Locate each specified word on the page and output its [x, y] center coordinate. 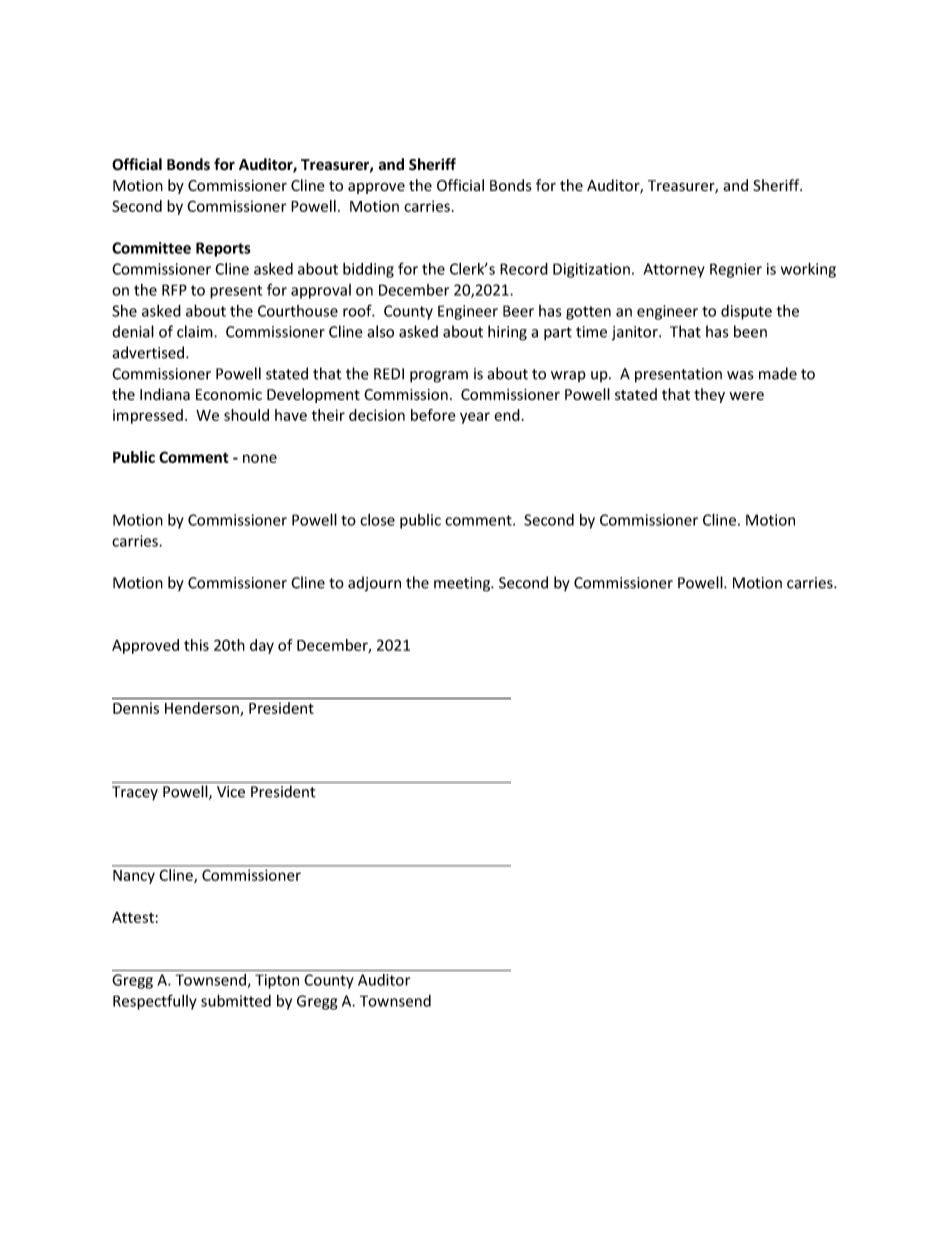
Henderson [203, 709]
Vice [231, 792]
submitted [236, 1000]
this [196, 645]
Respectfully [155, 1002]
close [377, 520]
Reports [223, 249]
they [709, 395]
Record [524, 269]
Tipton [277, 981]
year [475, 418]
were [746, 396]
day [262, 646]
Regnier [736, 270]
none [260, 458]
